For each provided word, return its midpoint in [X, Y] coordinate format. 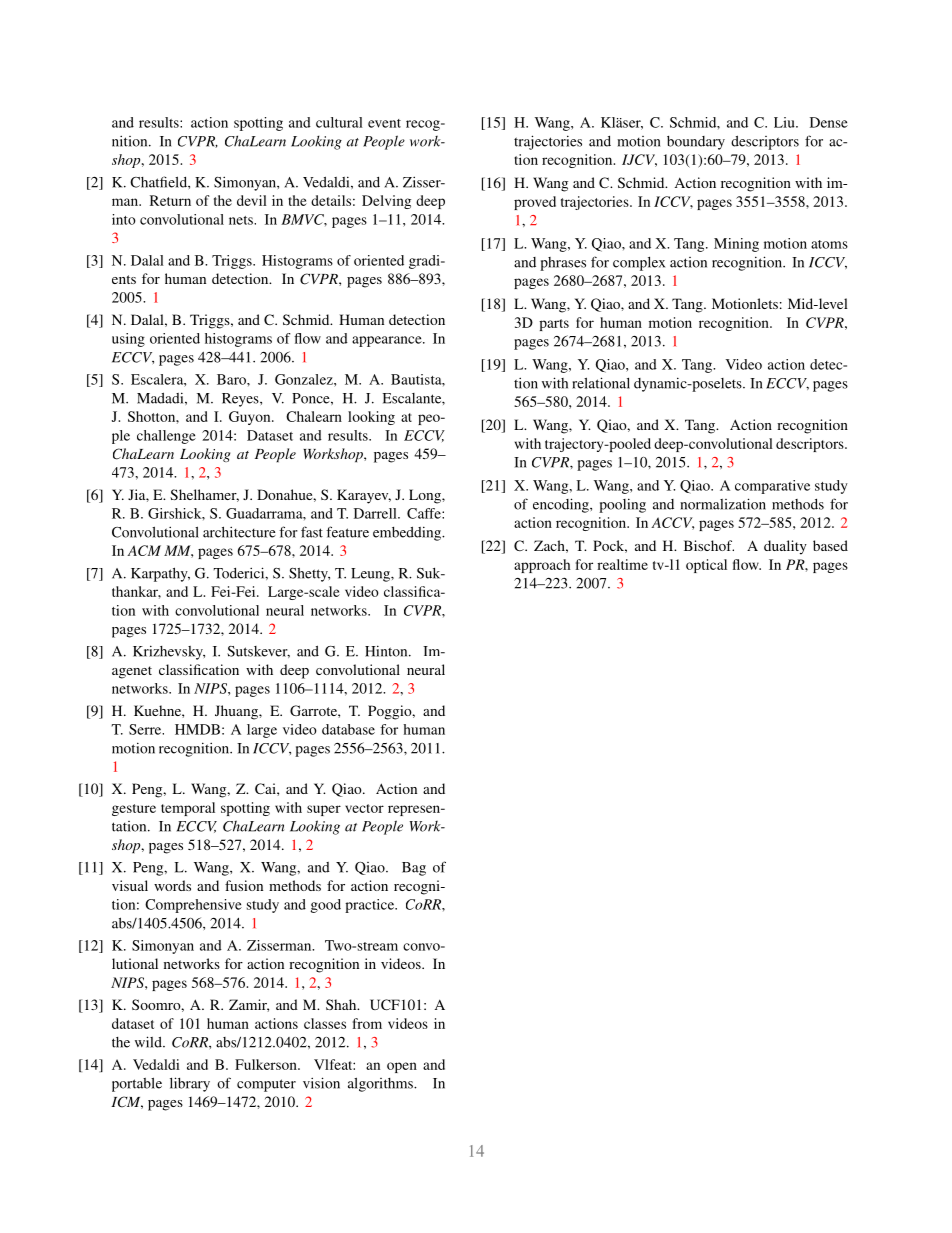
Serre [146, 729]
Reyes [241, 400]
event [384, 123]
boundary [696, 143]
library [190, 1084]
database [348, 729]
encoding [562, 505]
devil [252, 200]
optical [706, 566]
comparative [772, 487]
